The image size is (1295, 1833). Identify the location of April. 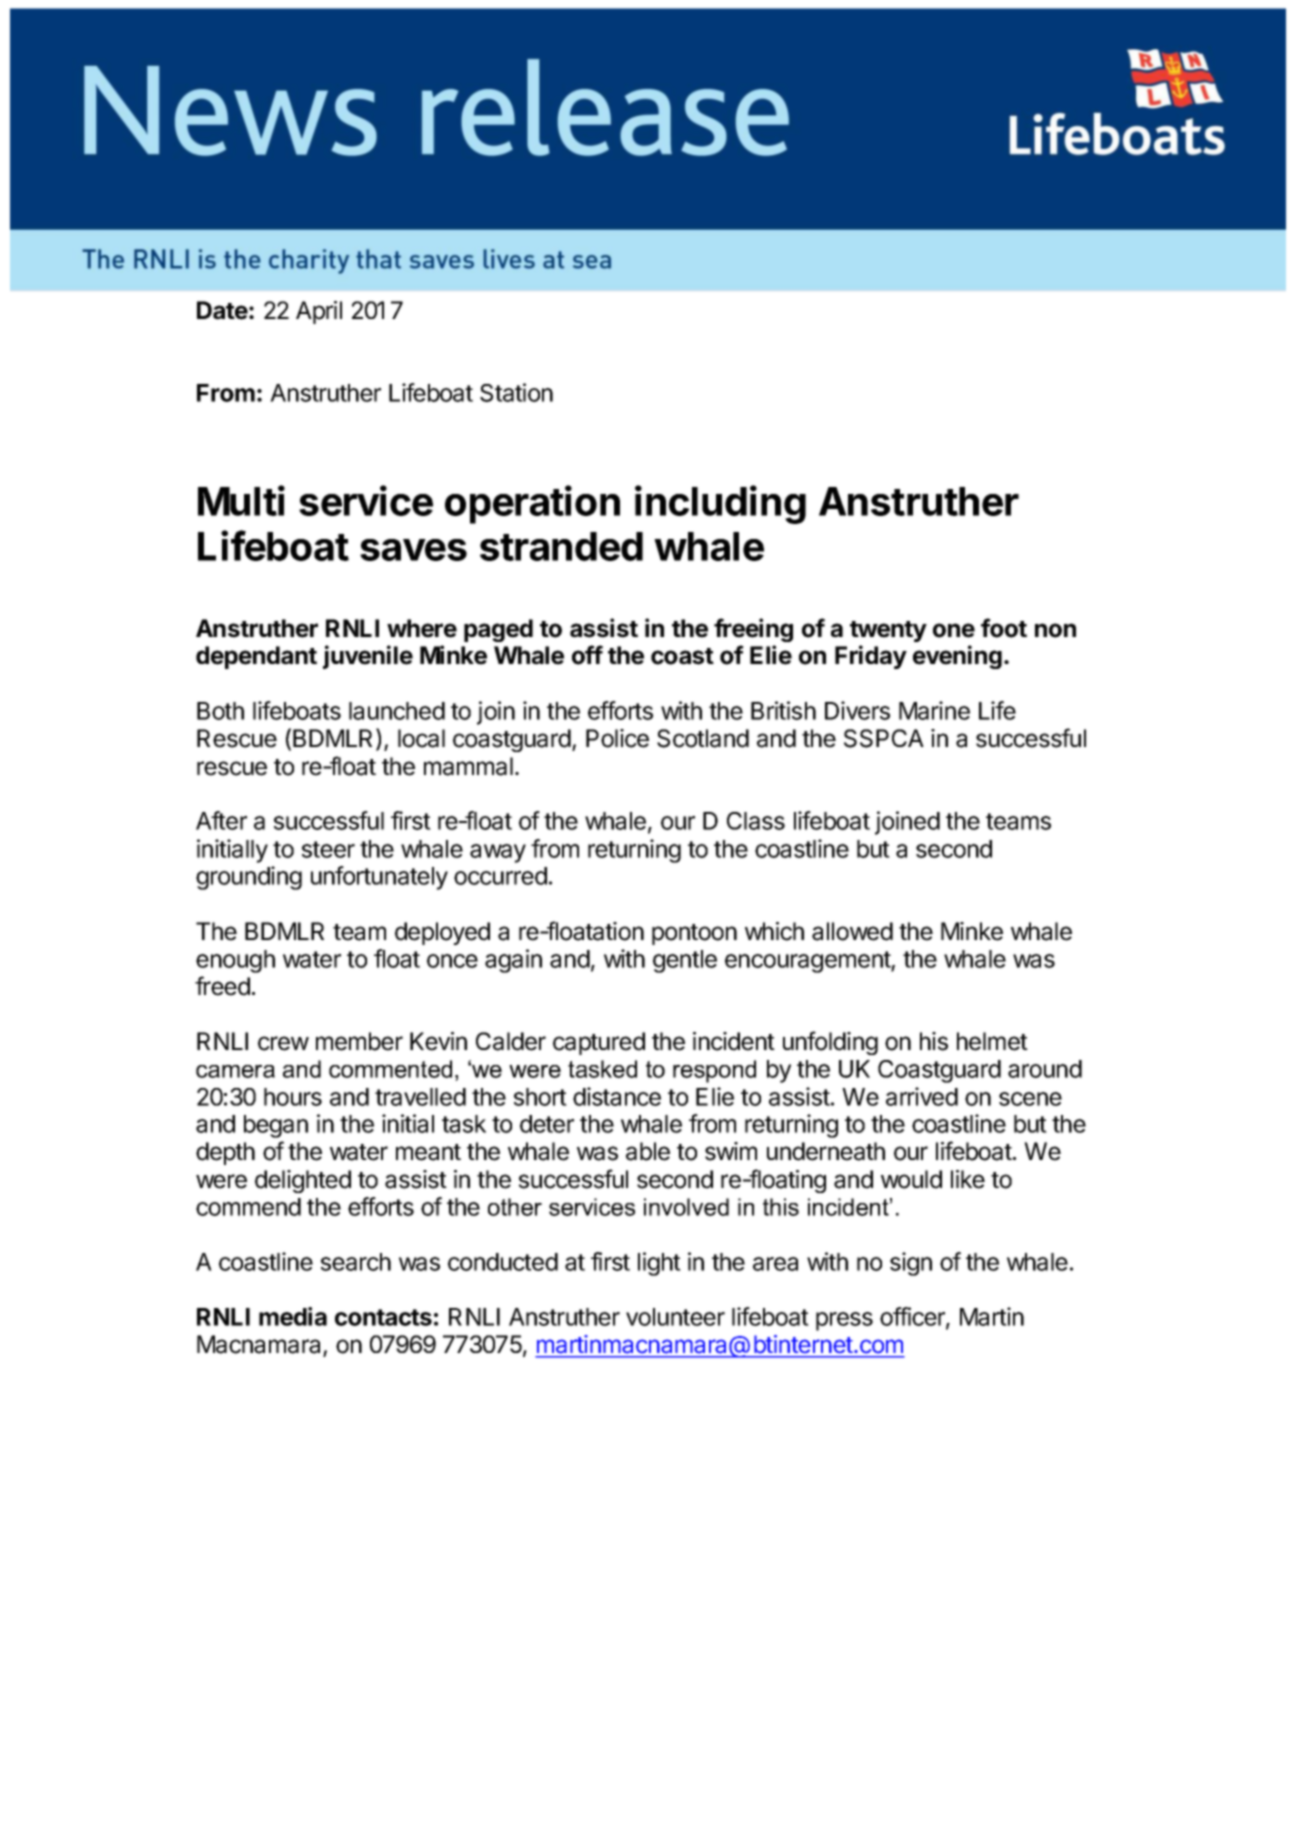
(319, 312).
